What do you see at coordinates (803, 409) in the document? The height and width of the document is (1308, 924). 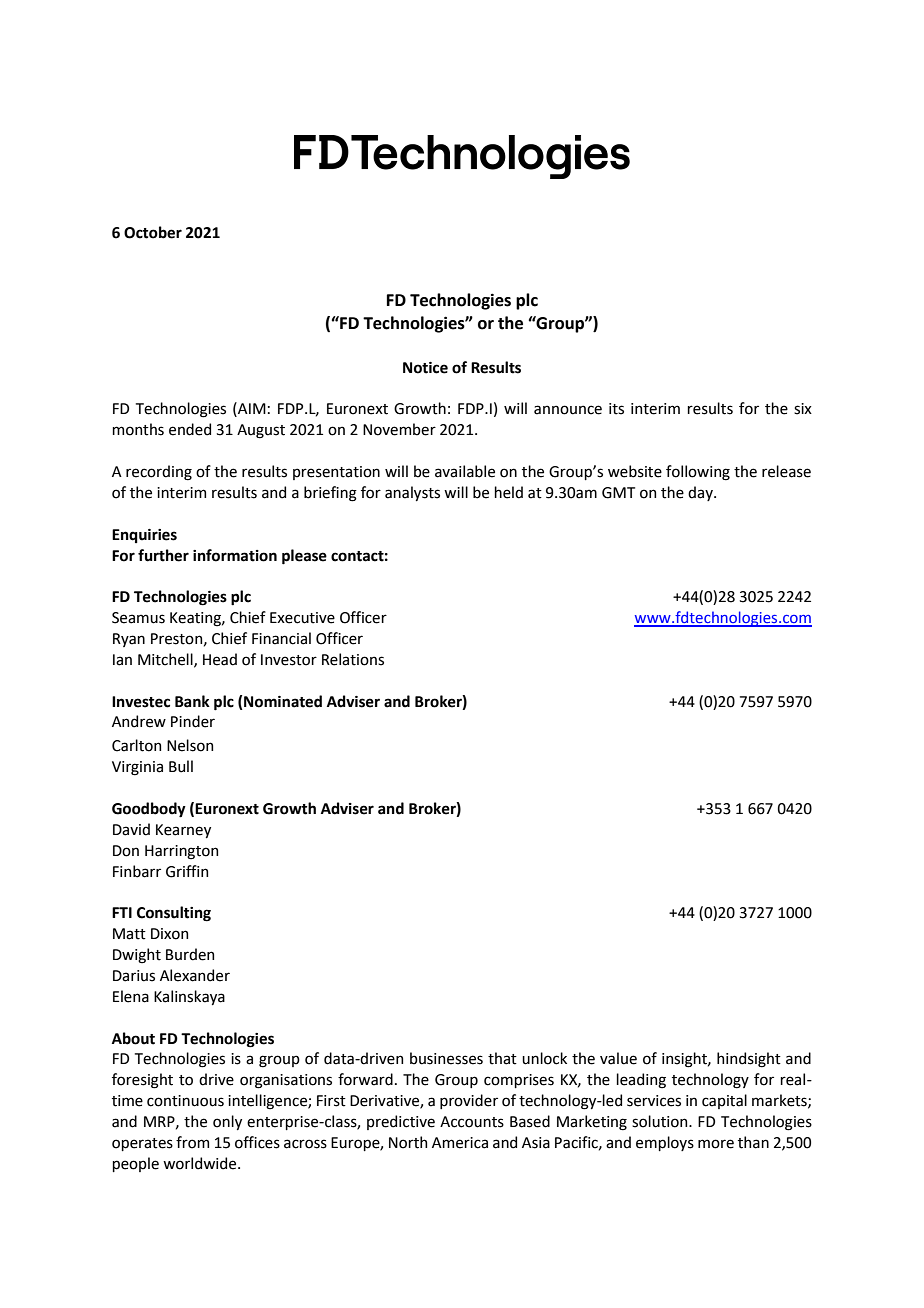 I see `six` at bounding box center [803, 409].
